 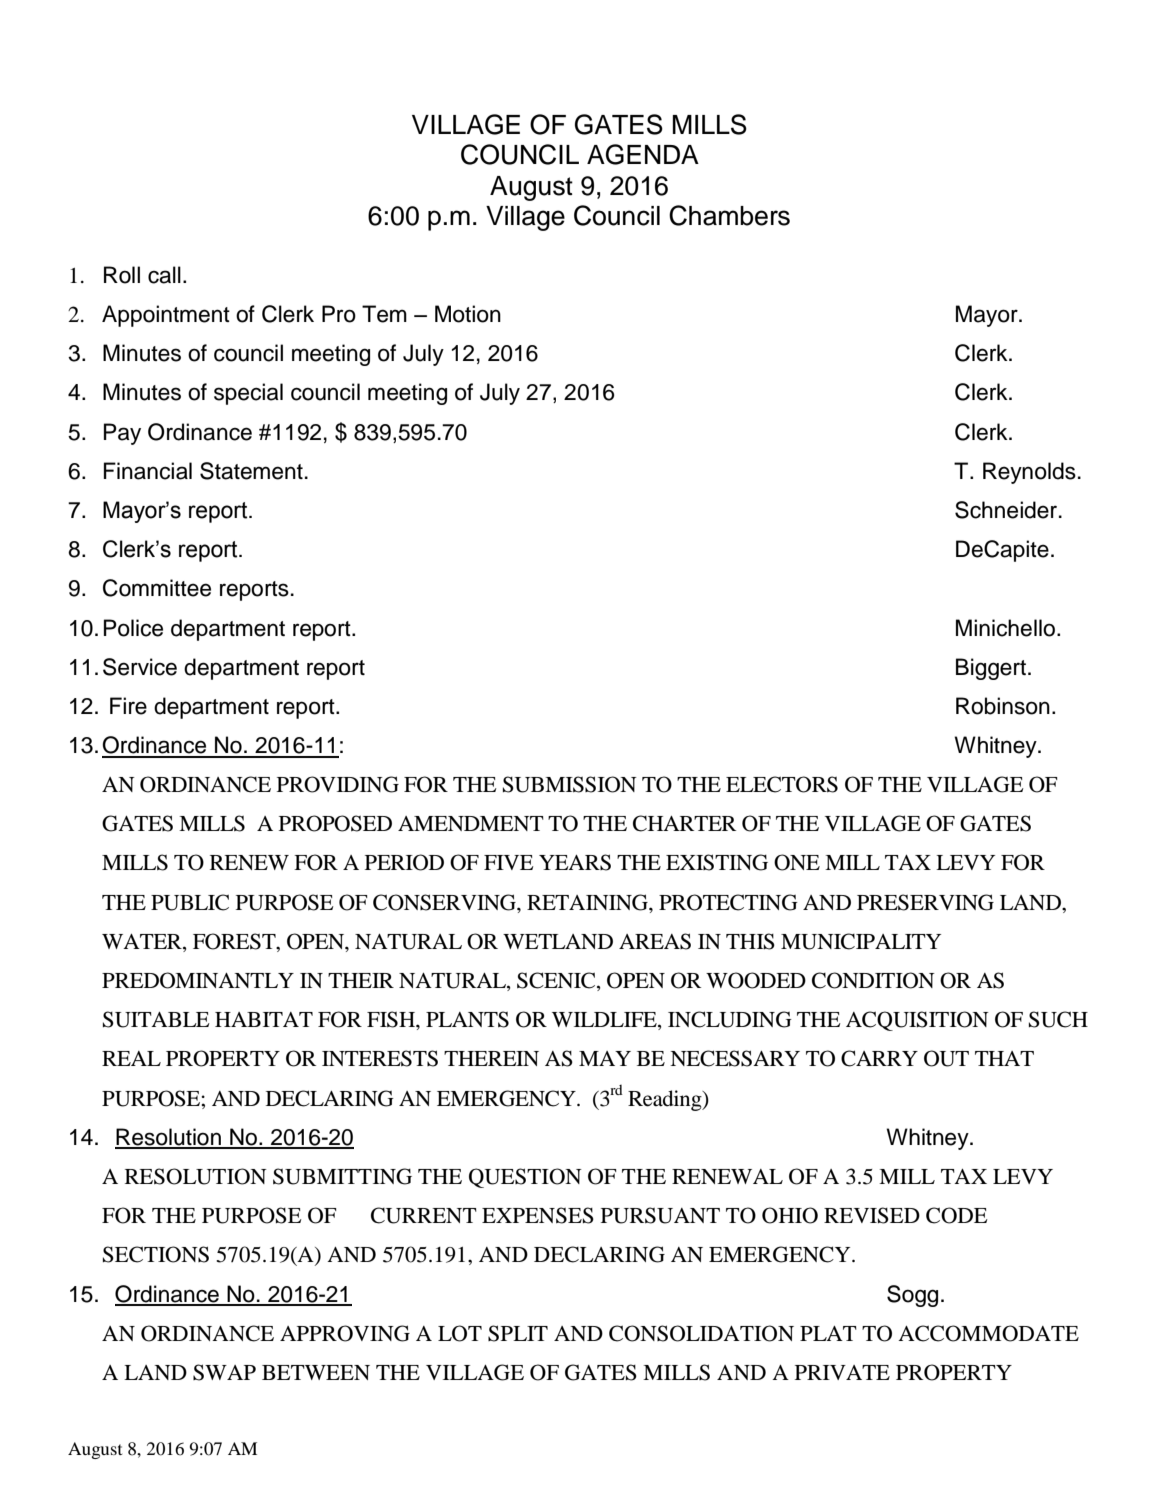 What do you see at coordinates (251, 471) in the screenshot?
I see `Statement` at bounding box center [251, 471].
